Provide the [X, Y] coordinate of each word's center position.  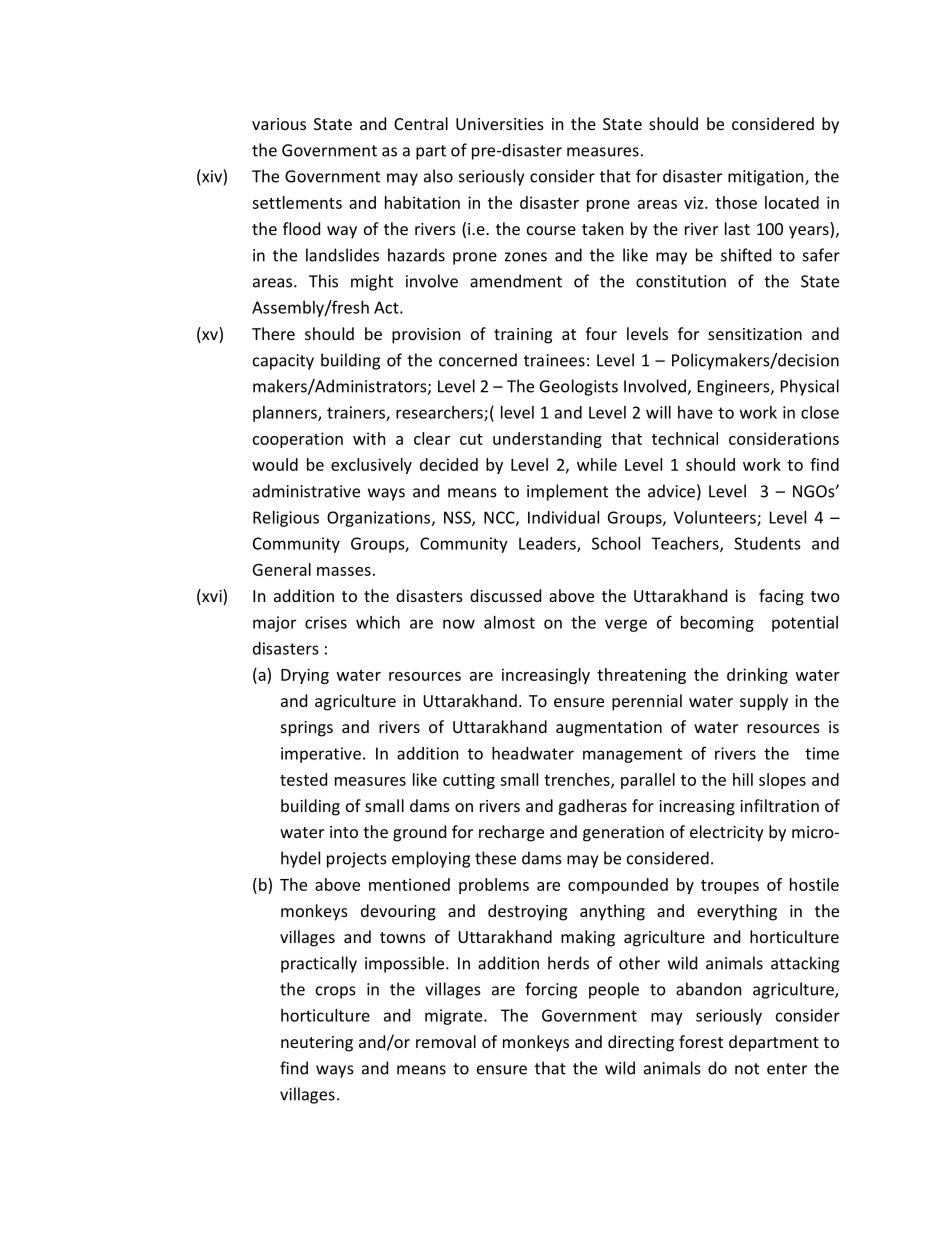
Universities [500, 124]
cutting [469, 781]
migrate [455, 1017]
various [279, 124]
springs [307, 729]
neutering [317, 1044]
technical [685, 438]
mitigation [767, 178]
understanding [547, 440]
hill [743, 779]
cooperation [298, 440]
